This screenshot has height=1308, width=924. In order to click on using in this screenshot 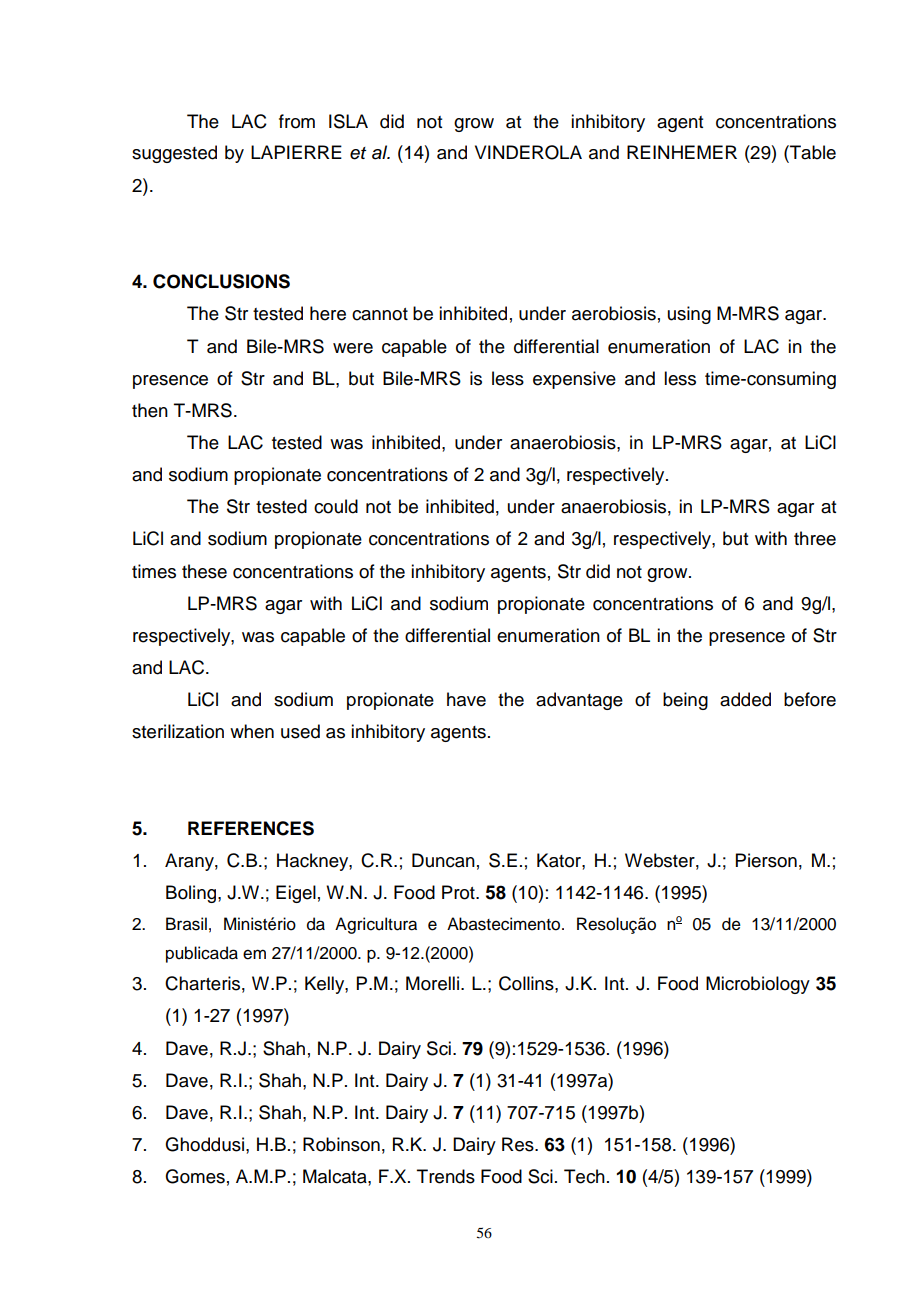, I will do `click(689, 315)`.
